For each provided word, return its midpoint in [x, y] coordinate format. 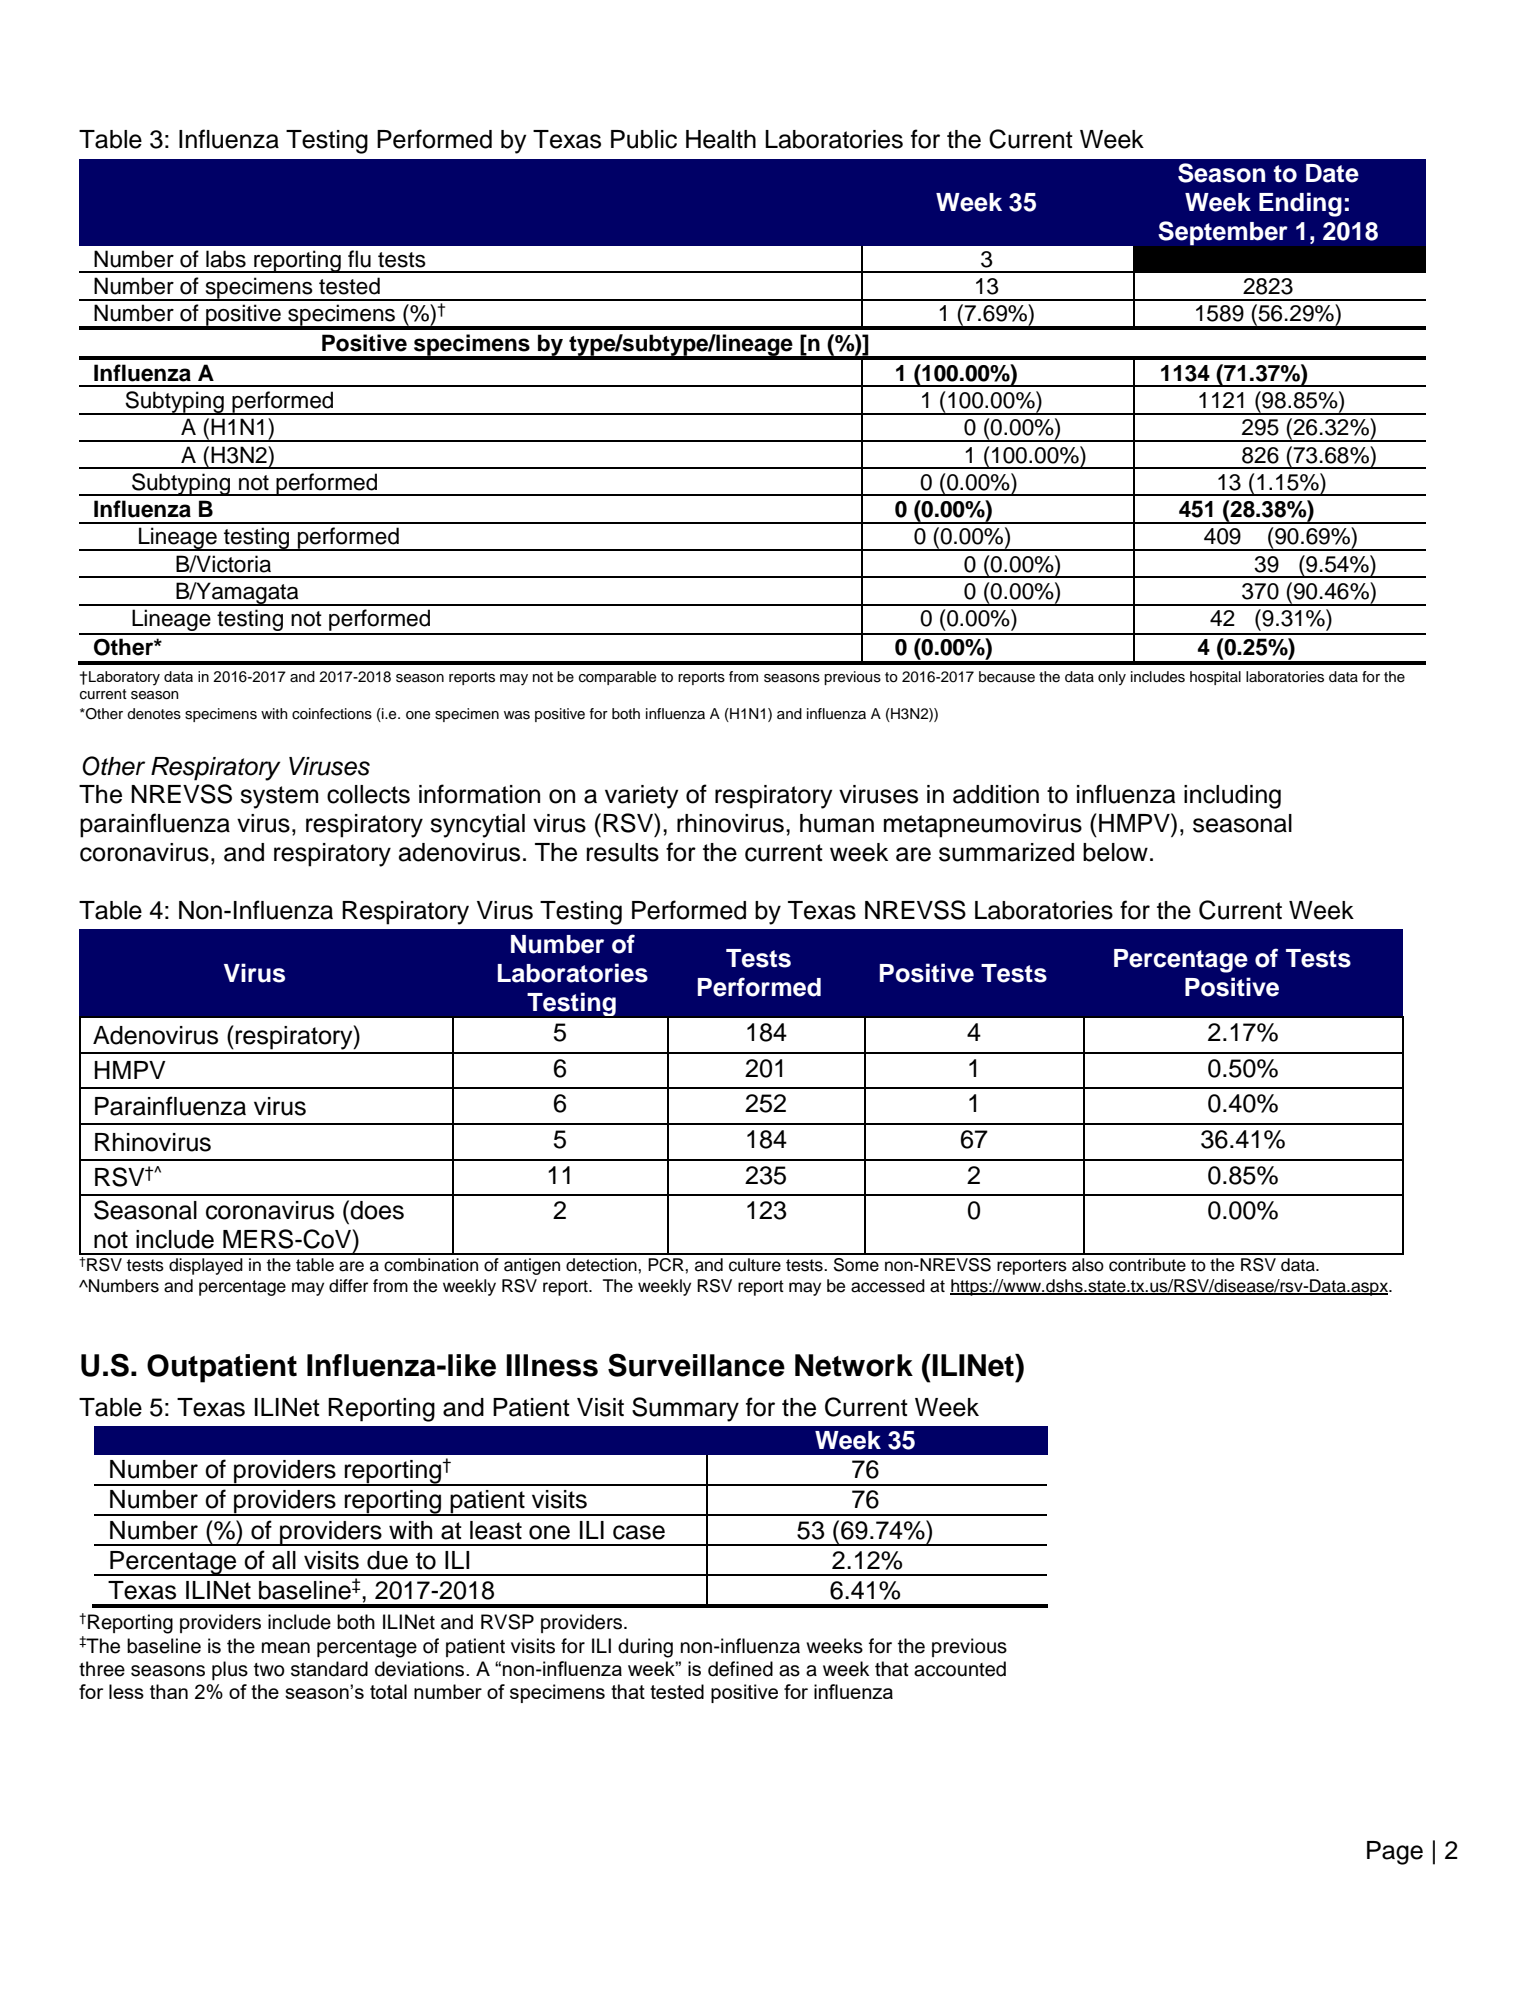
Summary [685, 1409]
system [279, 797]
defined [740, 1669]
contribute [1147, 1265]
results [623, 852]
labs [226, 259]
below [1115, 852]
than [169, 1691]
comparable [617, 678]
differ [348, 1286]
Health [721, 139]
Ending [1300, 204]
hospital [1215, 678]
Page [1395, 1853]
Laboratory [124, 678]
